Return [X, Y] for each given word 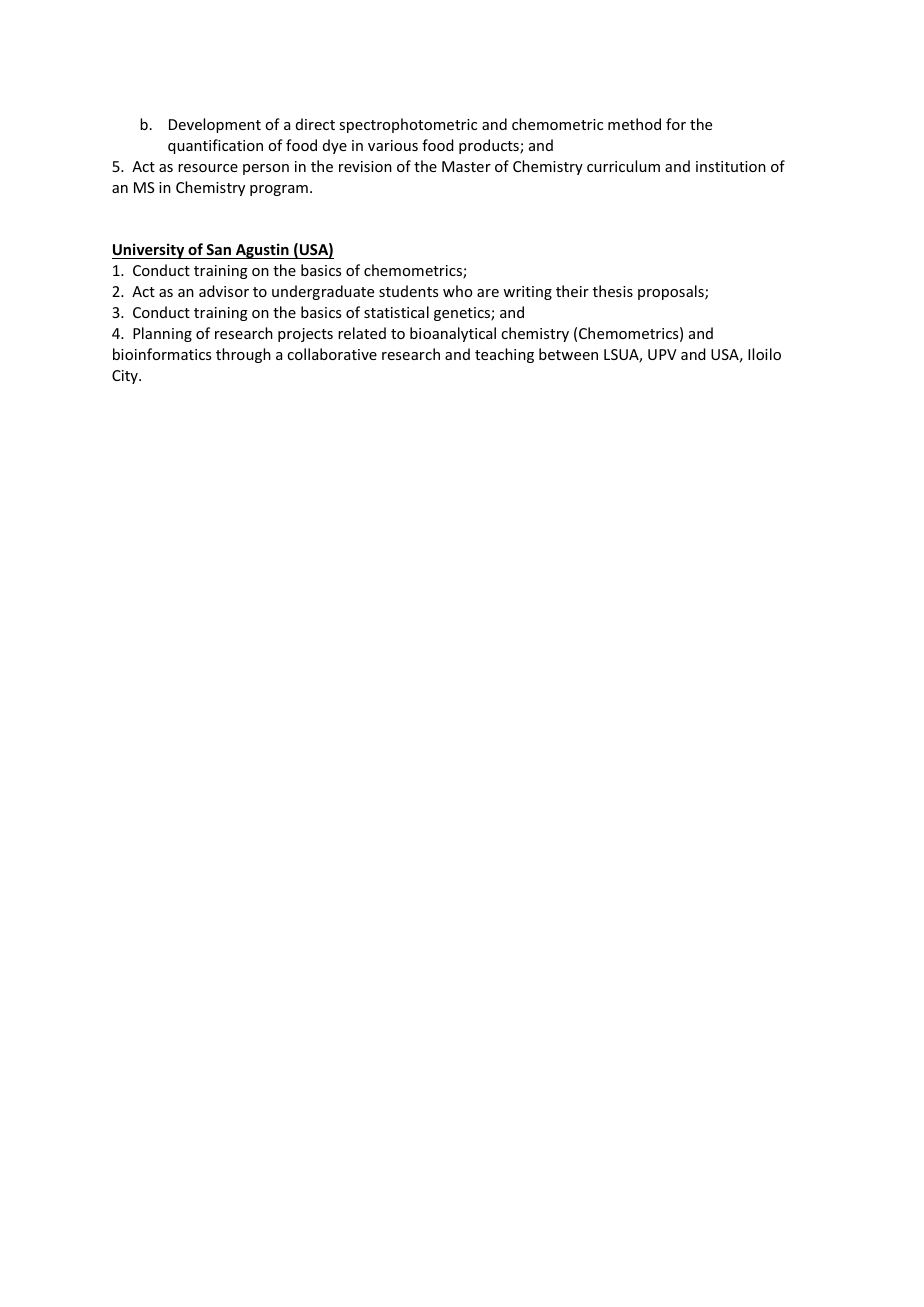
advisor [224, 291]
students [408, 291]
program [279, 190]
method [634, 124]
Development [215, 125]
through [243, 355]
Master [466, 166]
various [393, 145]
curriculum [623, 166]
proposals [672, 292]
